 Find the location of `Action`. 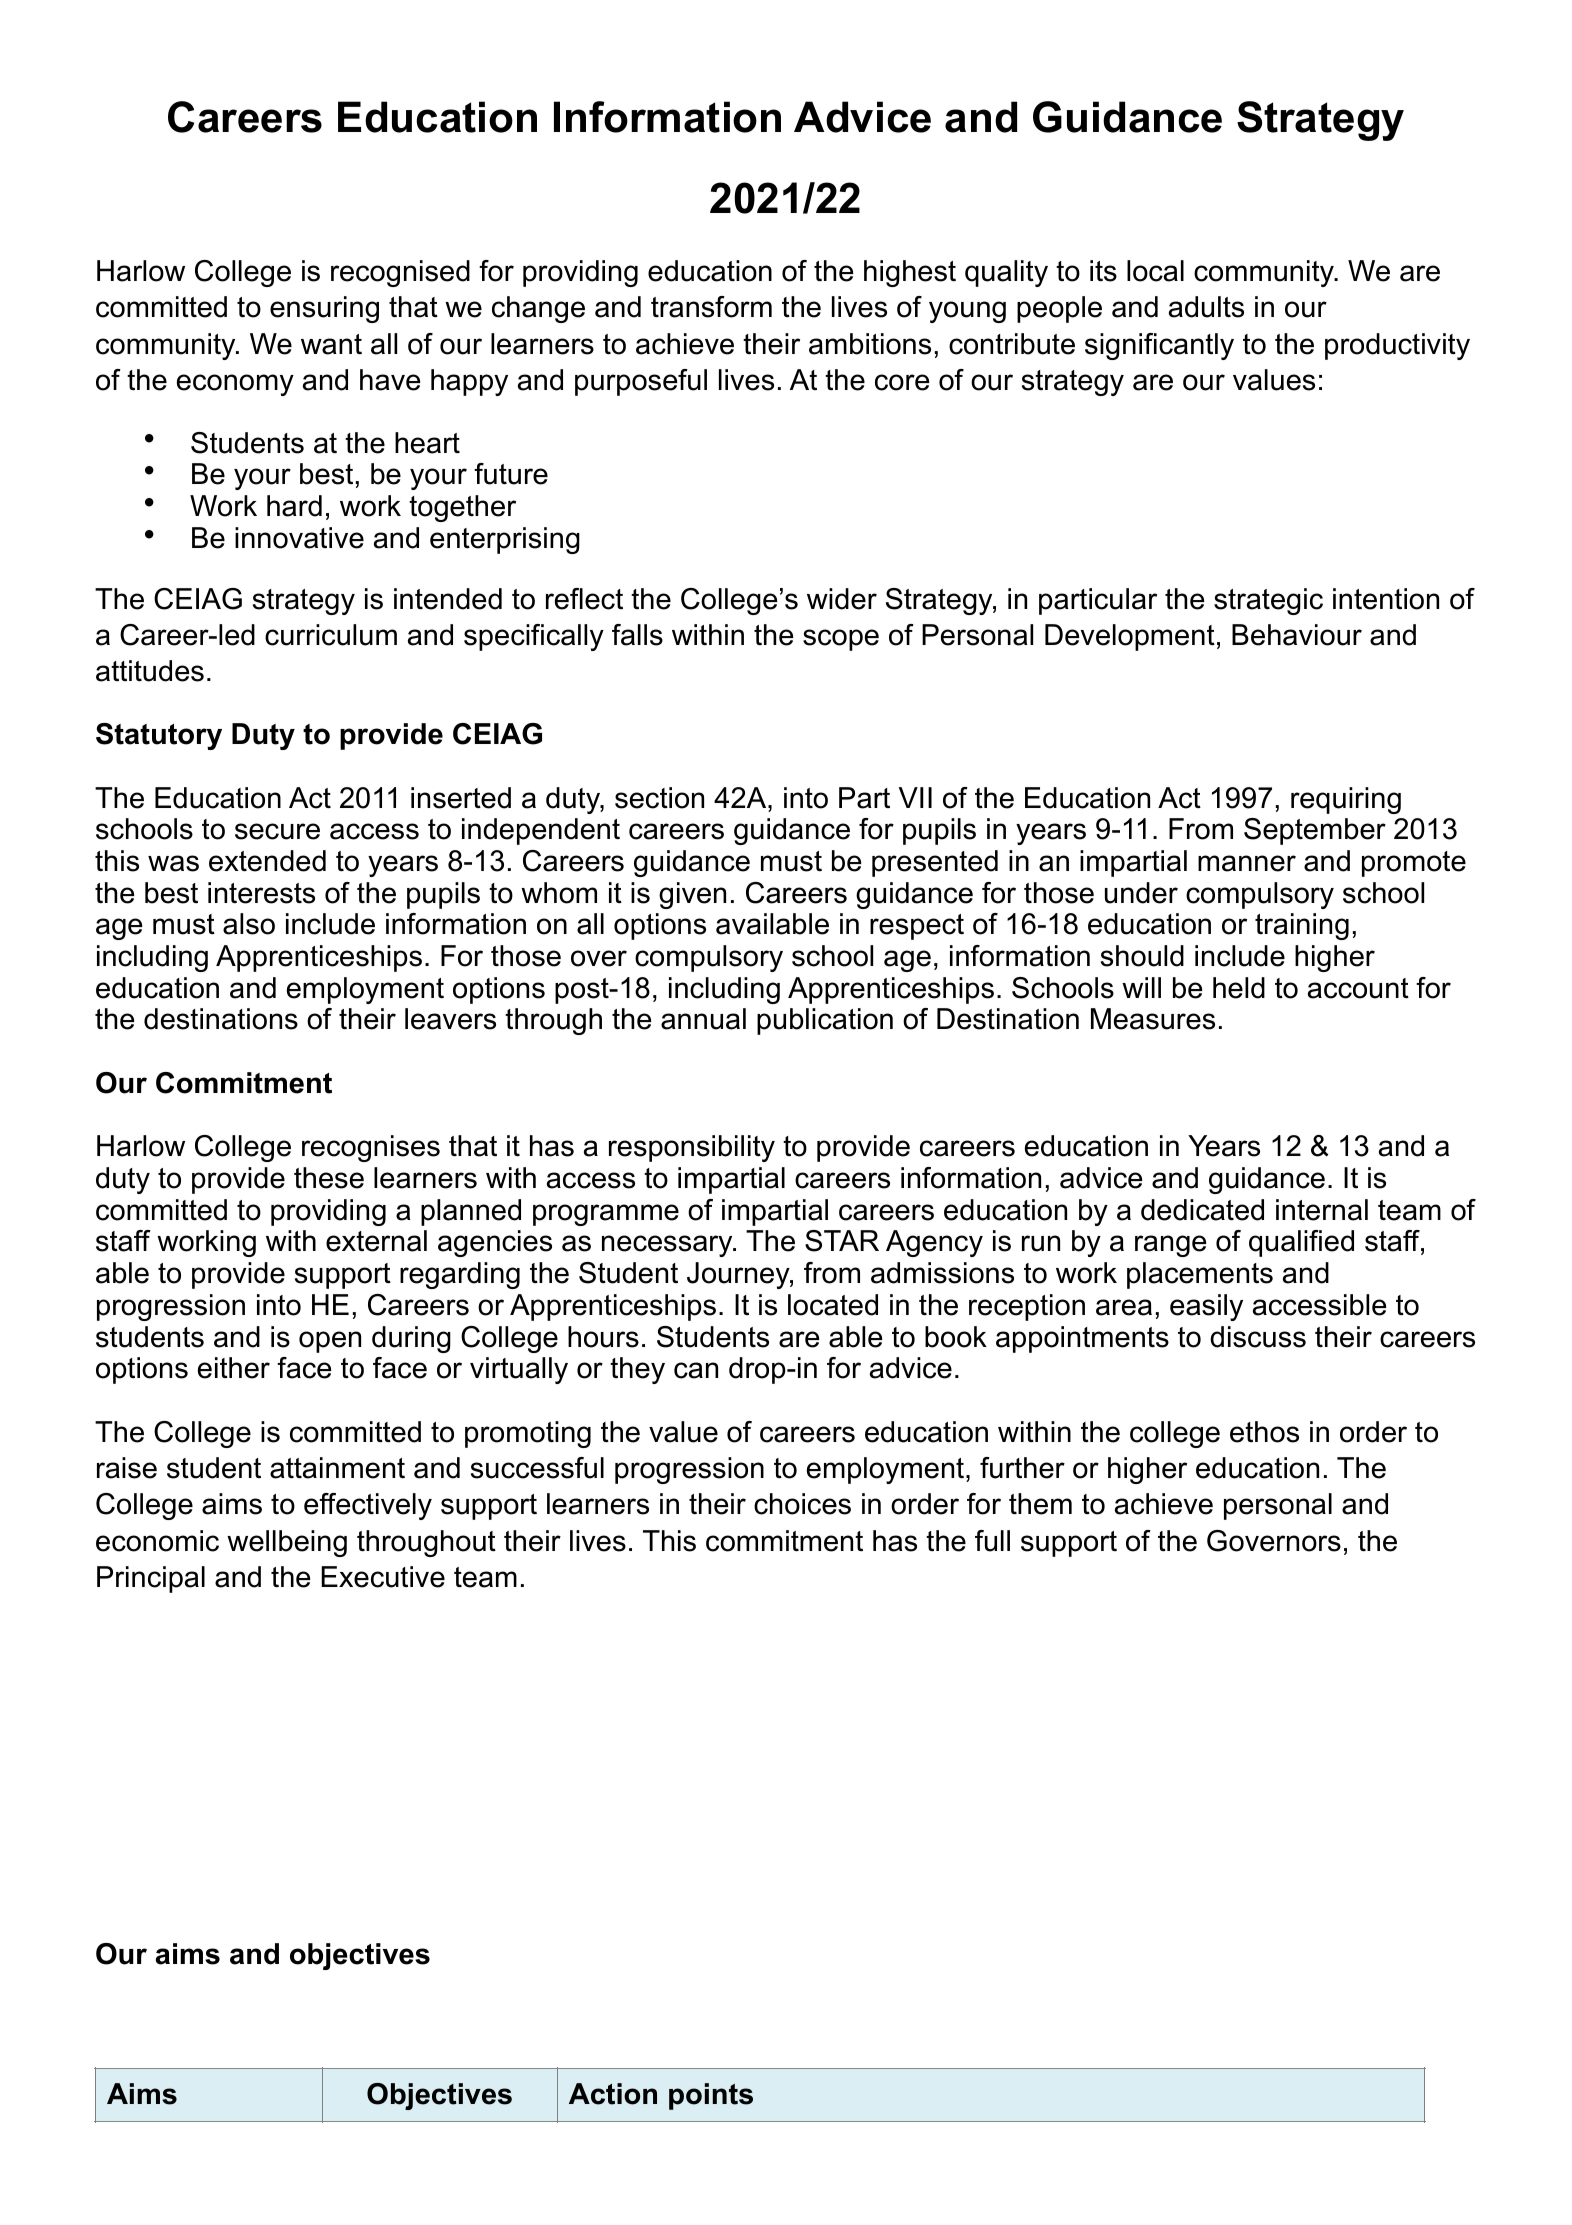

Action is located at coordinates (613, 2094).
